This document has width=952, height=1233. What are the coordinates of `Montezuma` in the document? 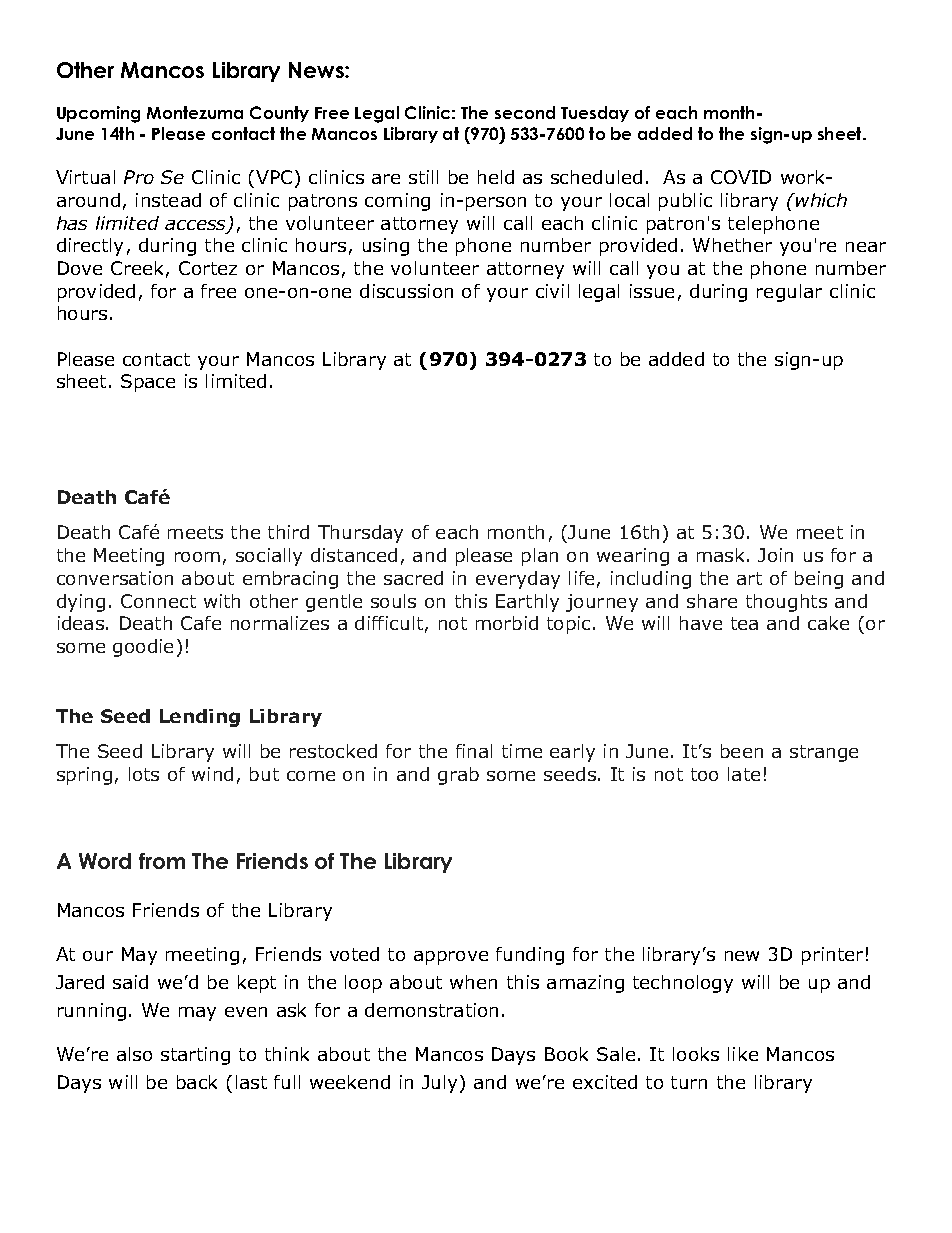 It's located at (195, 112).
